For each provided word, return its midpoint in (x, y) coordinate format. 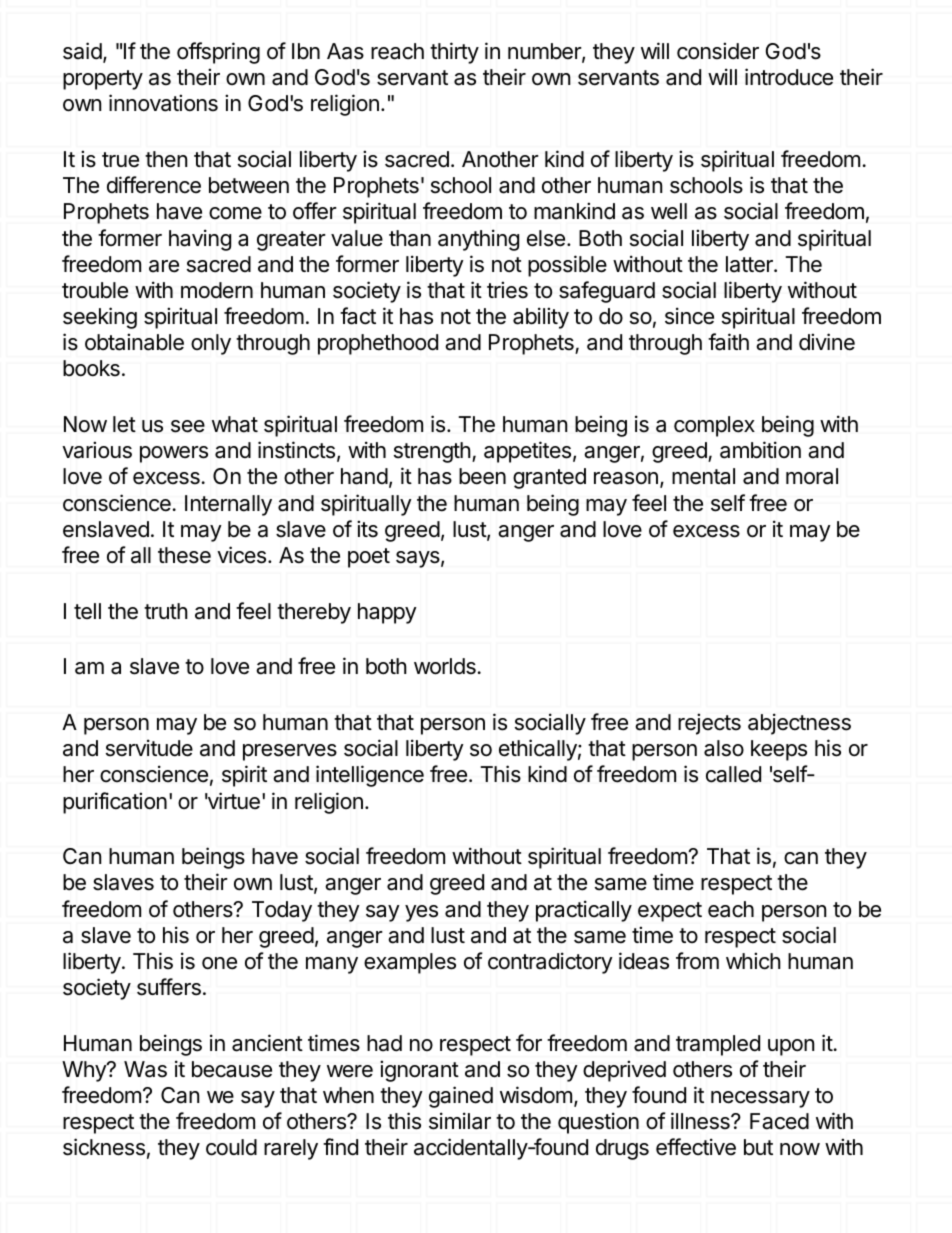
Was (145, 1069)
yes (421, 913)
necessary (760, 1099)
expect (670, 912)
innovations (163, 103)
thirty (454, 53)
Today (282, 911)
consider (718, 51)
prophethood (378, 344)
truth (166, 611)
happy (387, 613)
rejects (709, 724)
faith (728, 342)
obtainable (134, 342)
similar (460, 1121)
